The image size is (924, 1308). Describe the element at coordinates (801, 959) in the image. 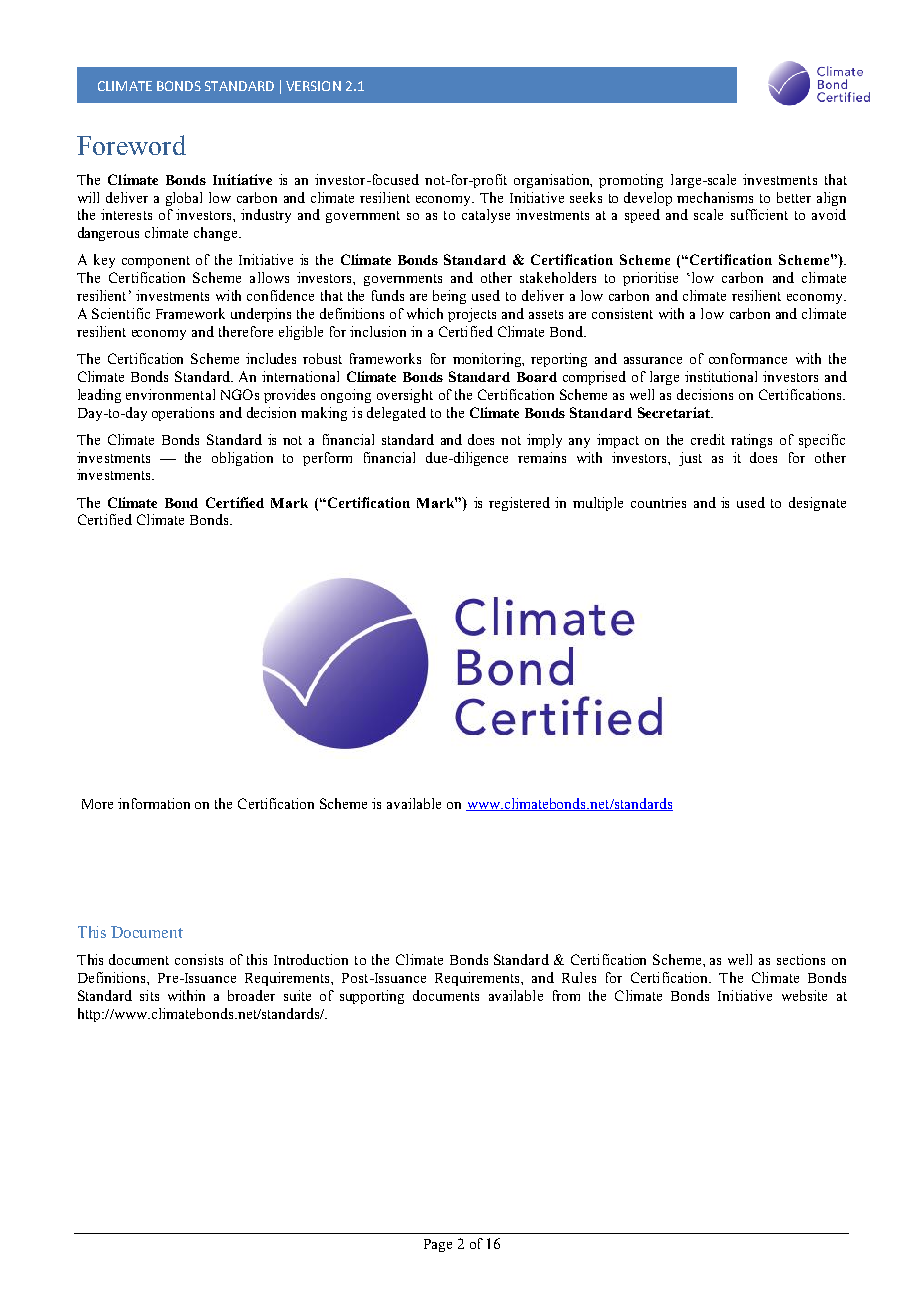

I see `sections` at that location.
